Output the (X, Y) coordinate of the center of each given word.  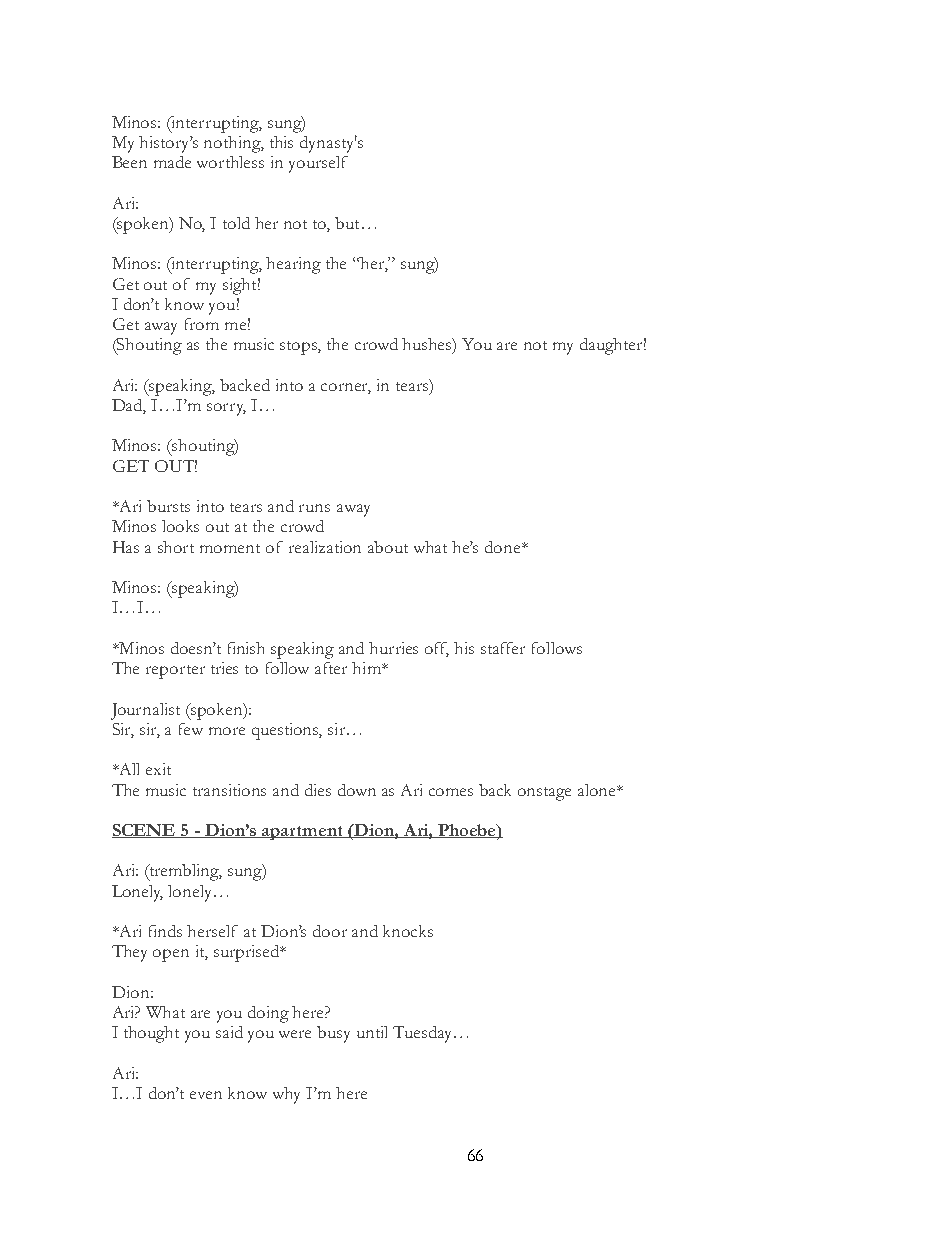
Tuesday (424, 1034)
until (372, 1032)
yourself (318, 164)
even (206, 1095)
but (347, 223)
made (172, 162)
